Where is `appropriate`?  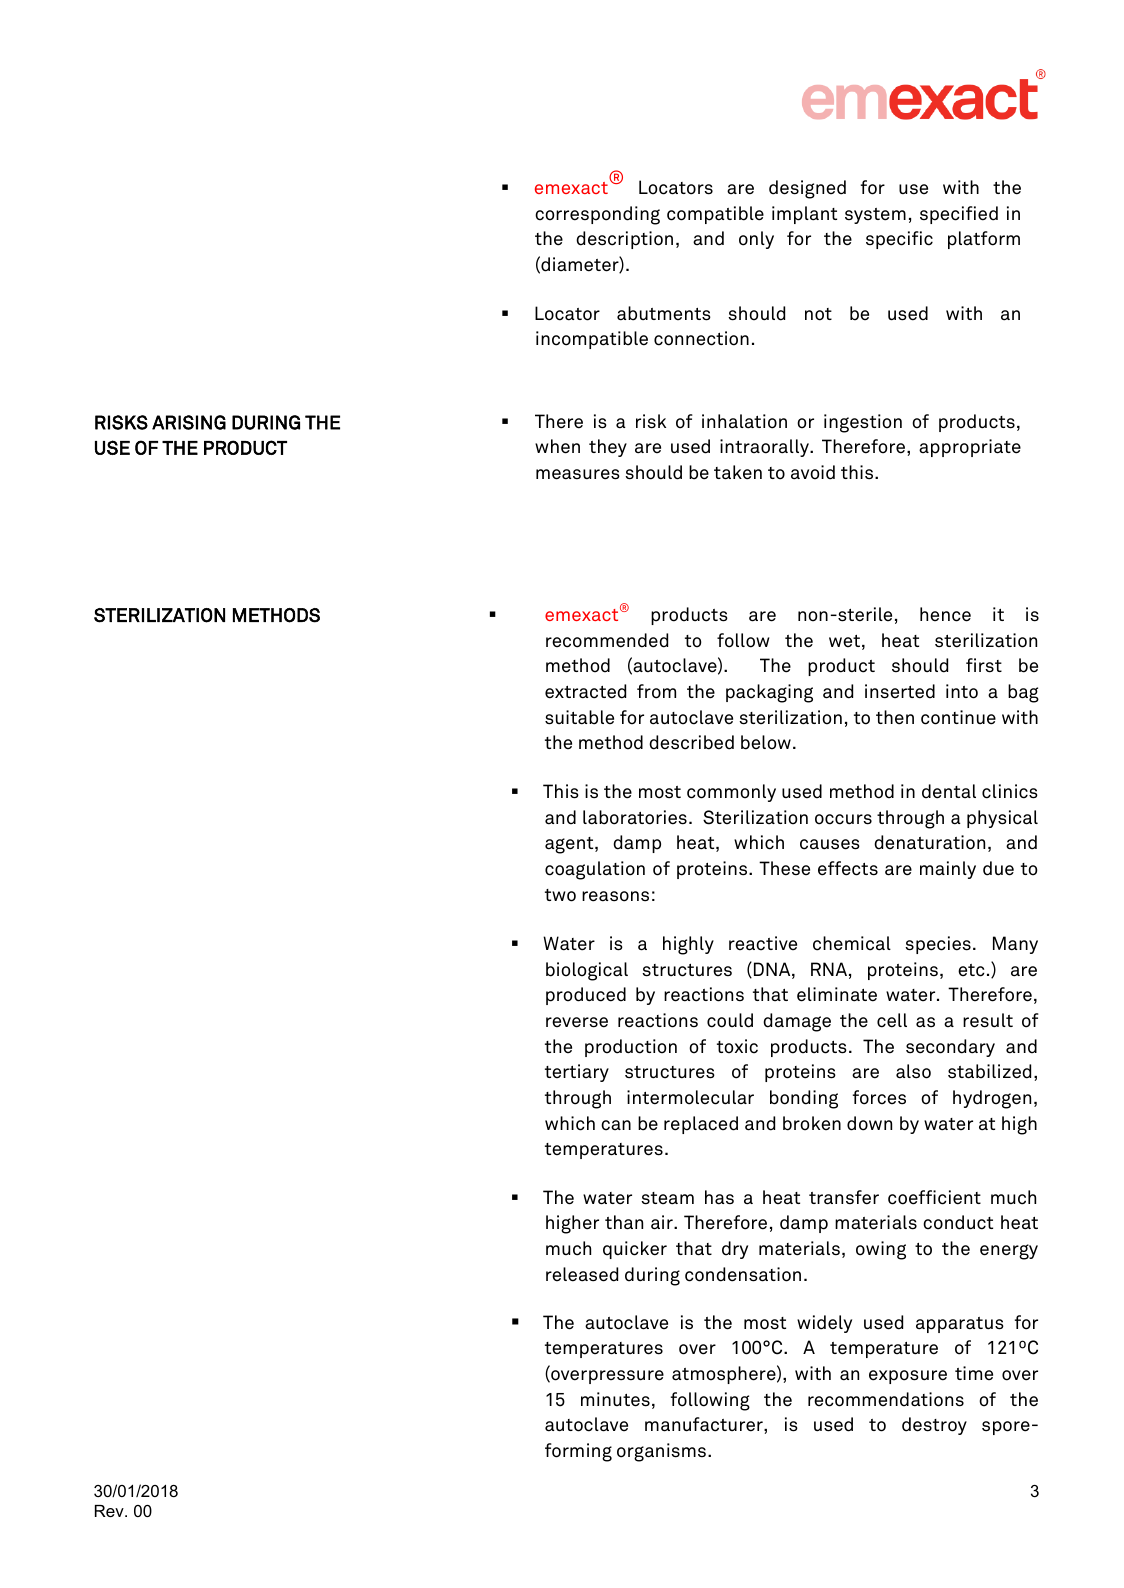 appropriate is located at coordinates (970, 448).
